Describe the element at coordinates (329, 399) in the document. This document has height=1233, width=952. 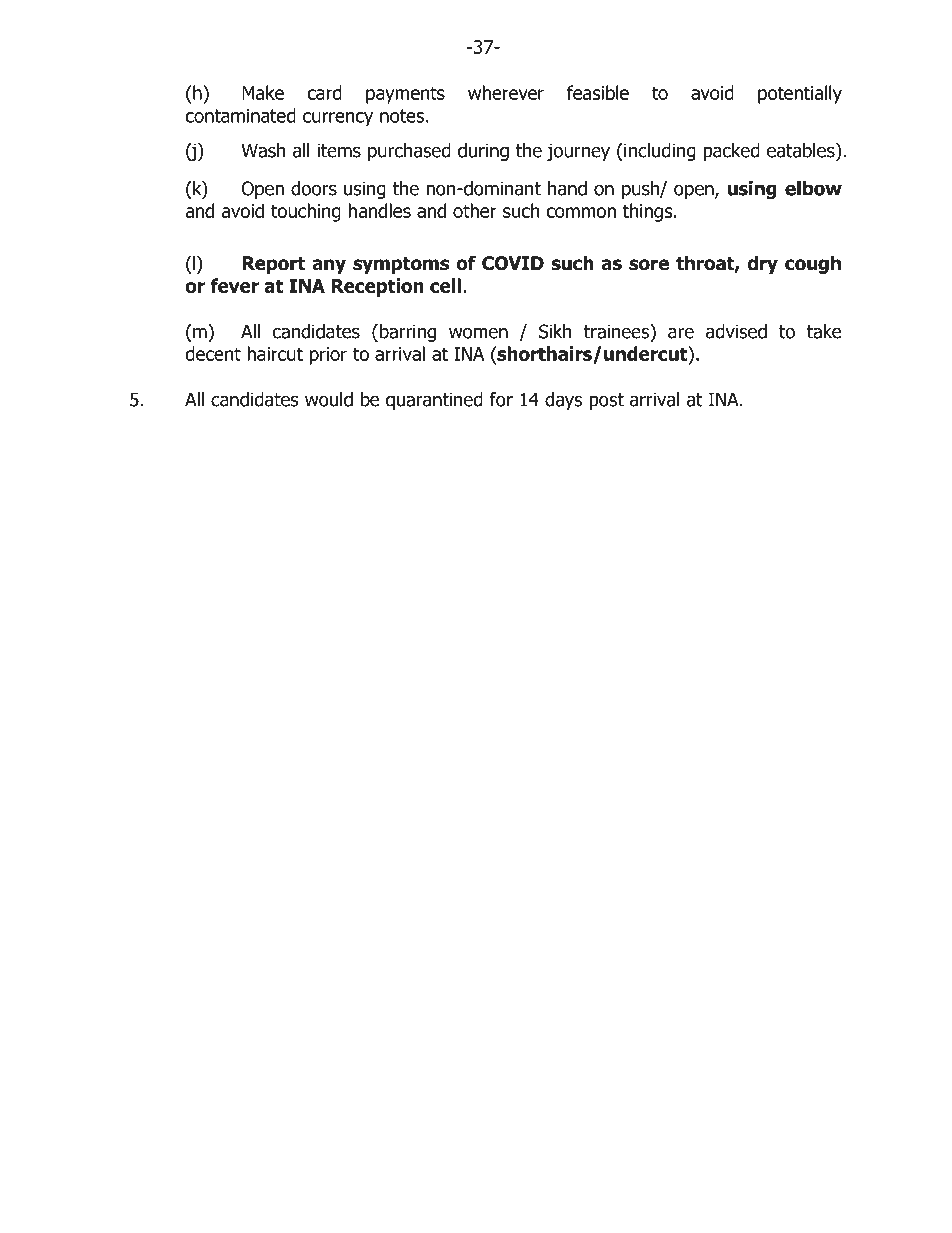
I see `would` at that location.
